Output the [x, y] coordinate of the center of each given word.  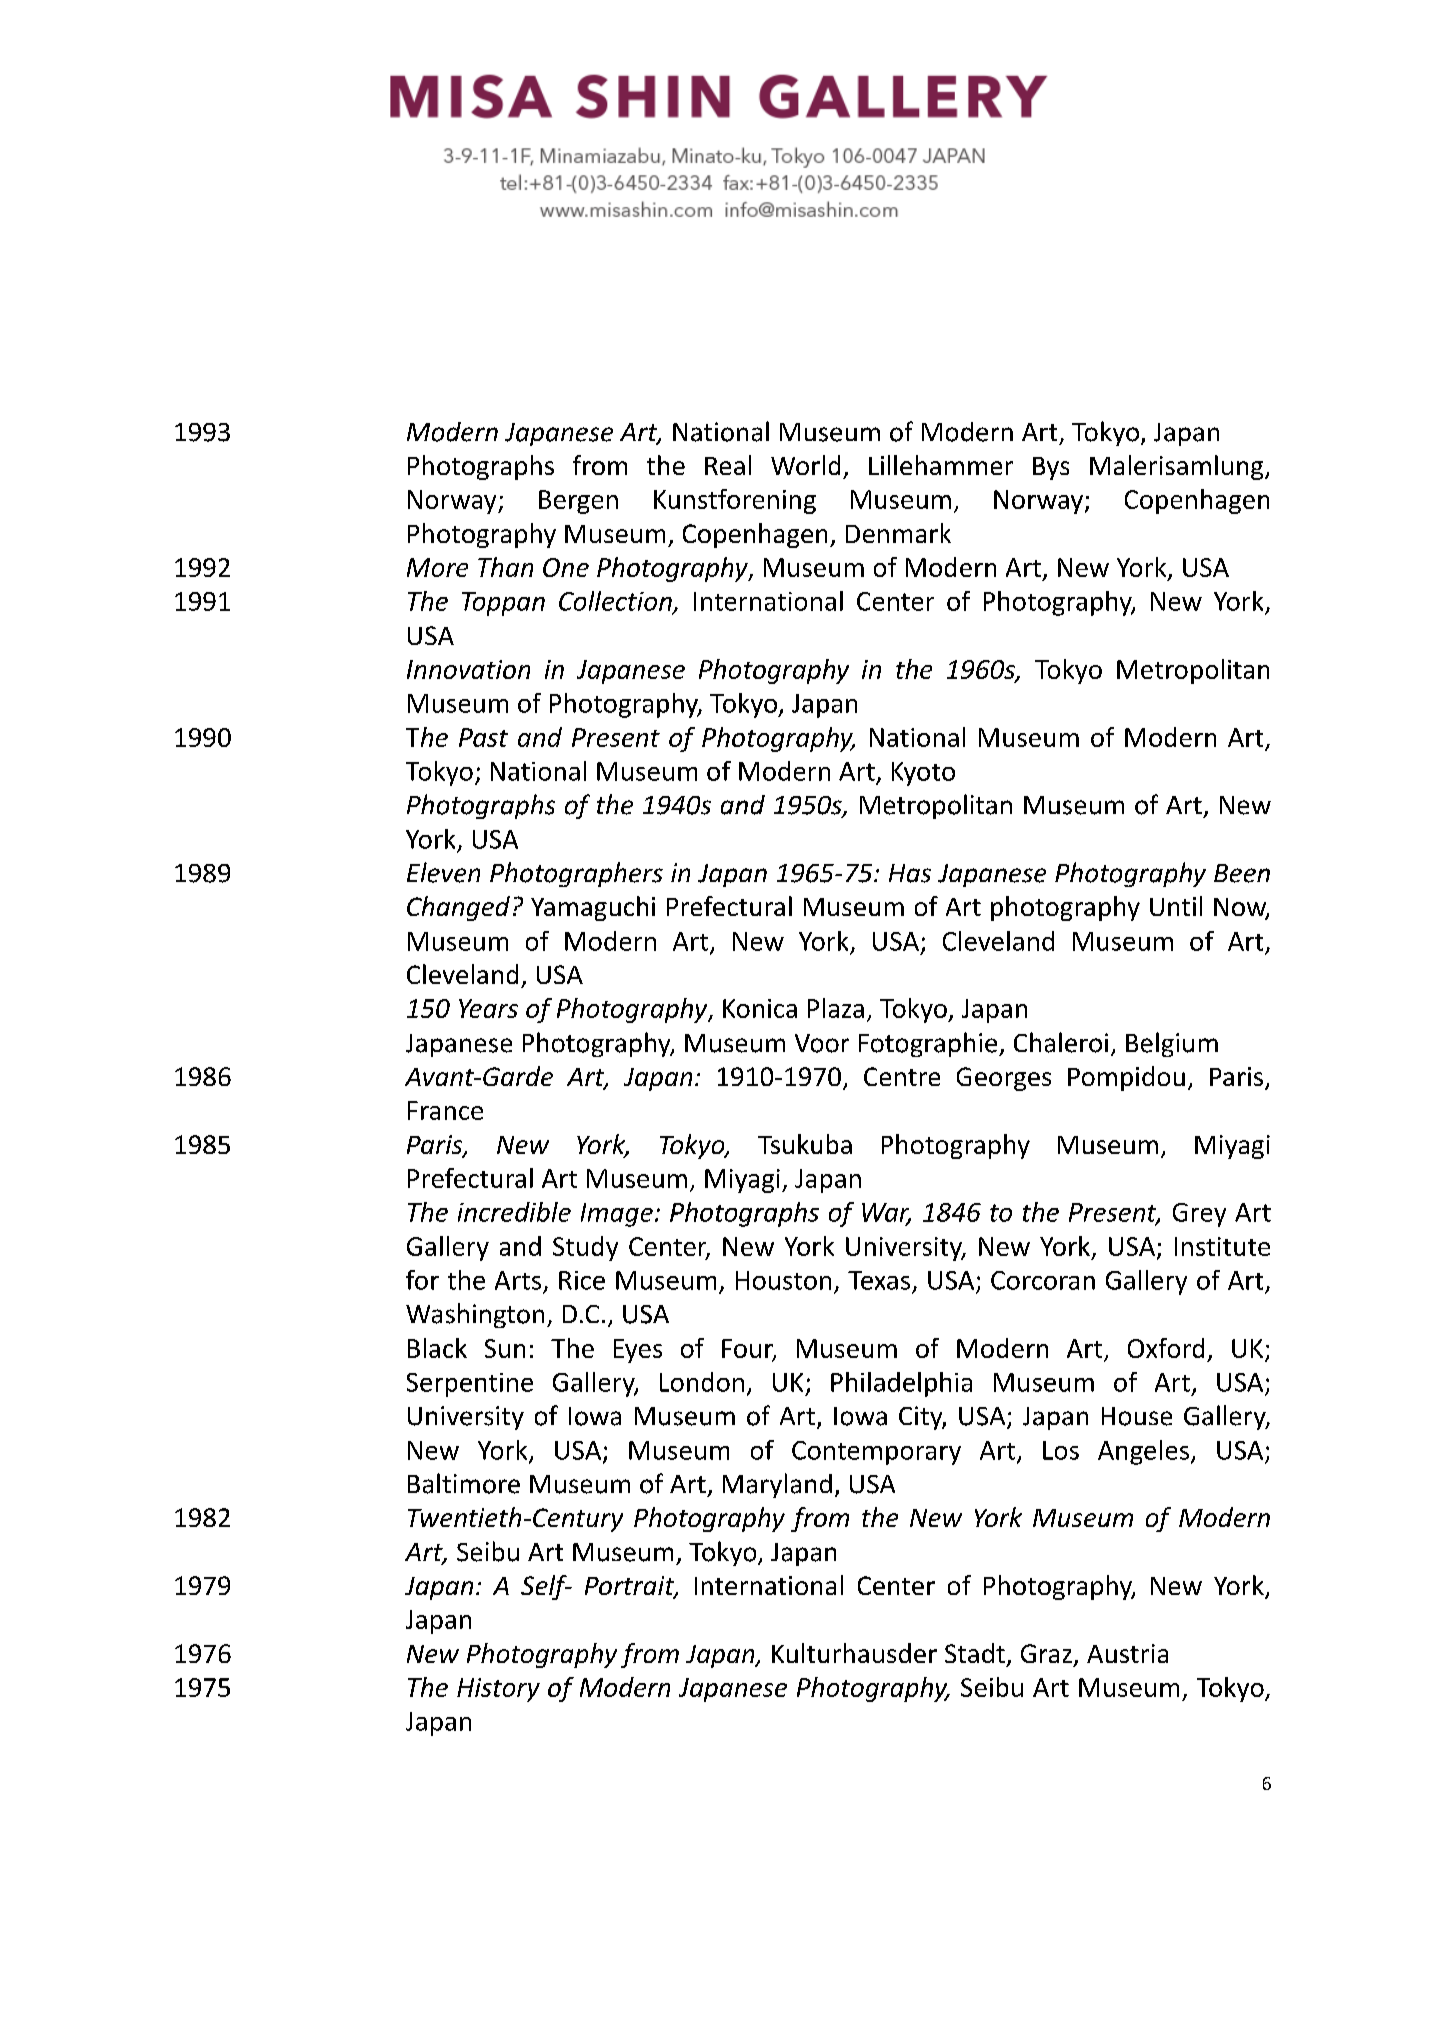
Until [1176, 906]
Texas [879, 1280]
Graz [1046, 1653]
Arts [518, 1280]
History [498, 1690]
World [805, 465]
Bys [1051, 468]
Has [910, 873]
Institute [1222, 1246]
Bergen [578, 502]
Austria [1127, 1653]
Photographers [576, 874]
